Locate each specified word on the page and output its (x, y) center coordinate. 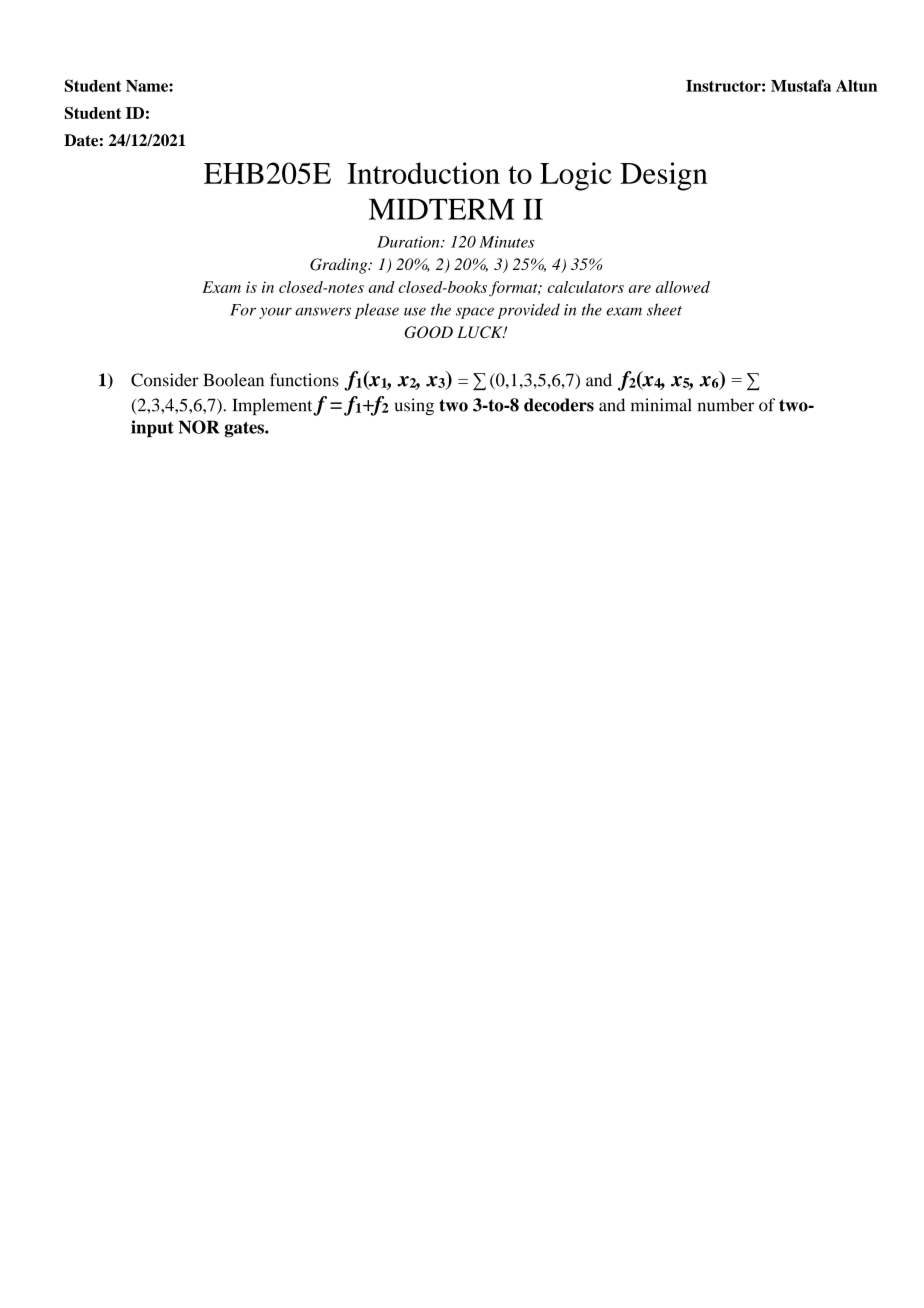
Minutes (507, 242)
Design (664, 176)
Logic (575, 176)
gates (245, 429)
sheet (664, 309)
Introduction (423, 173)
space (475, 313)
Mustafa (801, 85)
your (275, 313)
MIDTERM (441, 209)
